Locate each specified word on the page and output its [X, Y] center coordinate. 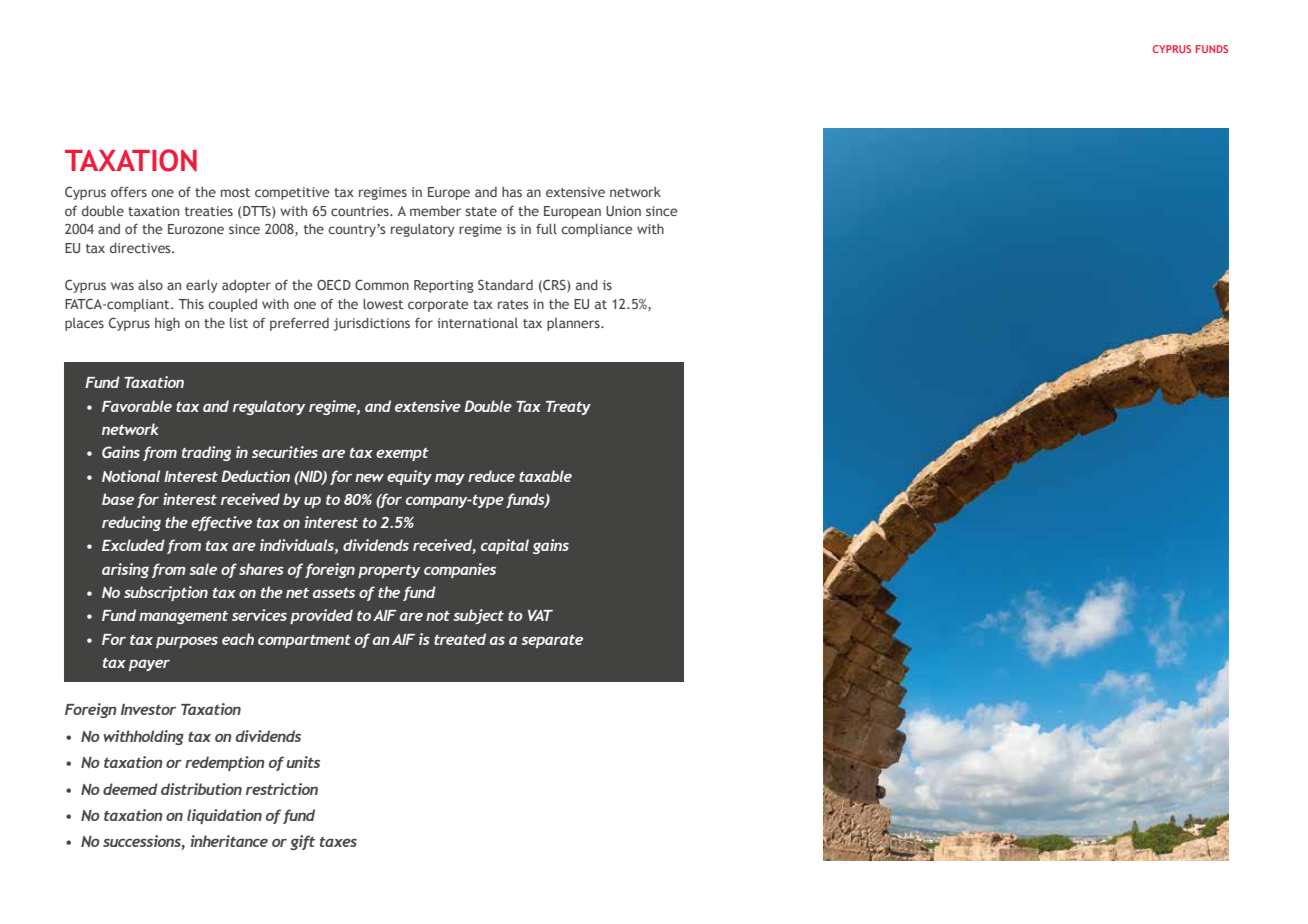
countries [361, 211]
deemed [130, 789]
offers [129, 192]
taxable [545, 476]
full [546, 228]
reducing [131, 523]
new [369, 478]
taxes [338, 842]
